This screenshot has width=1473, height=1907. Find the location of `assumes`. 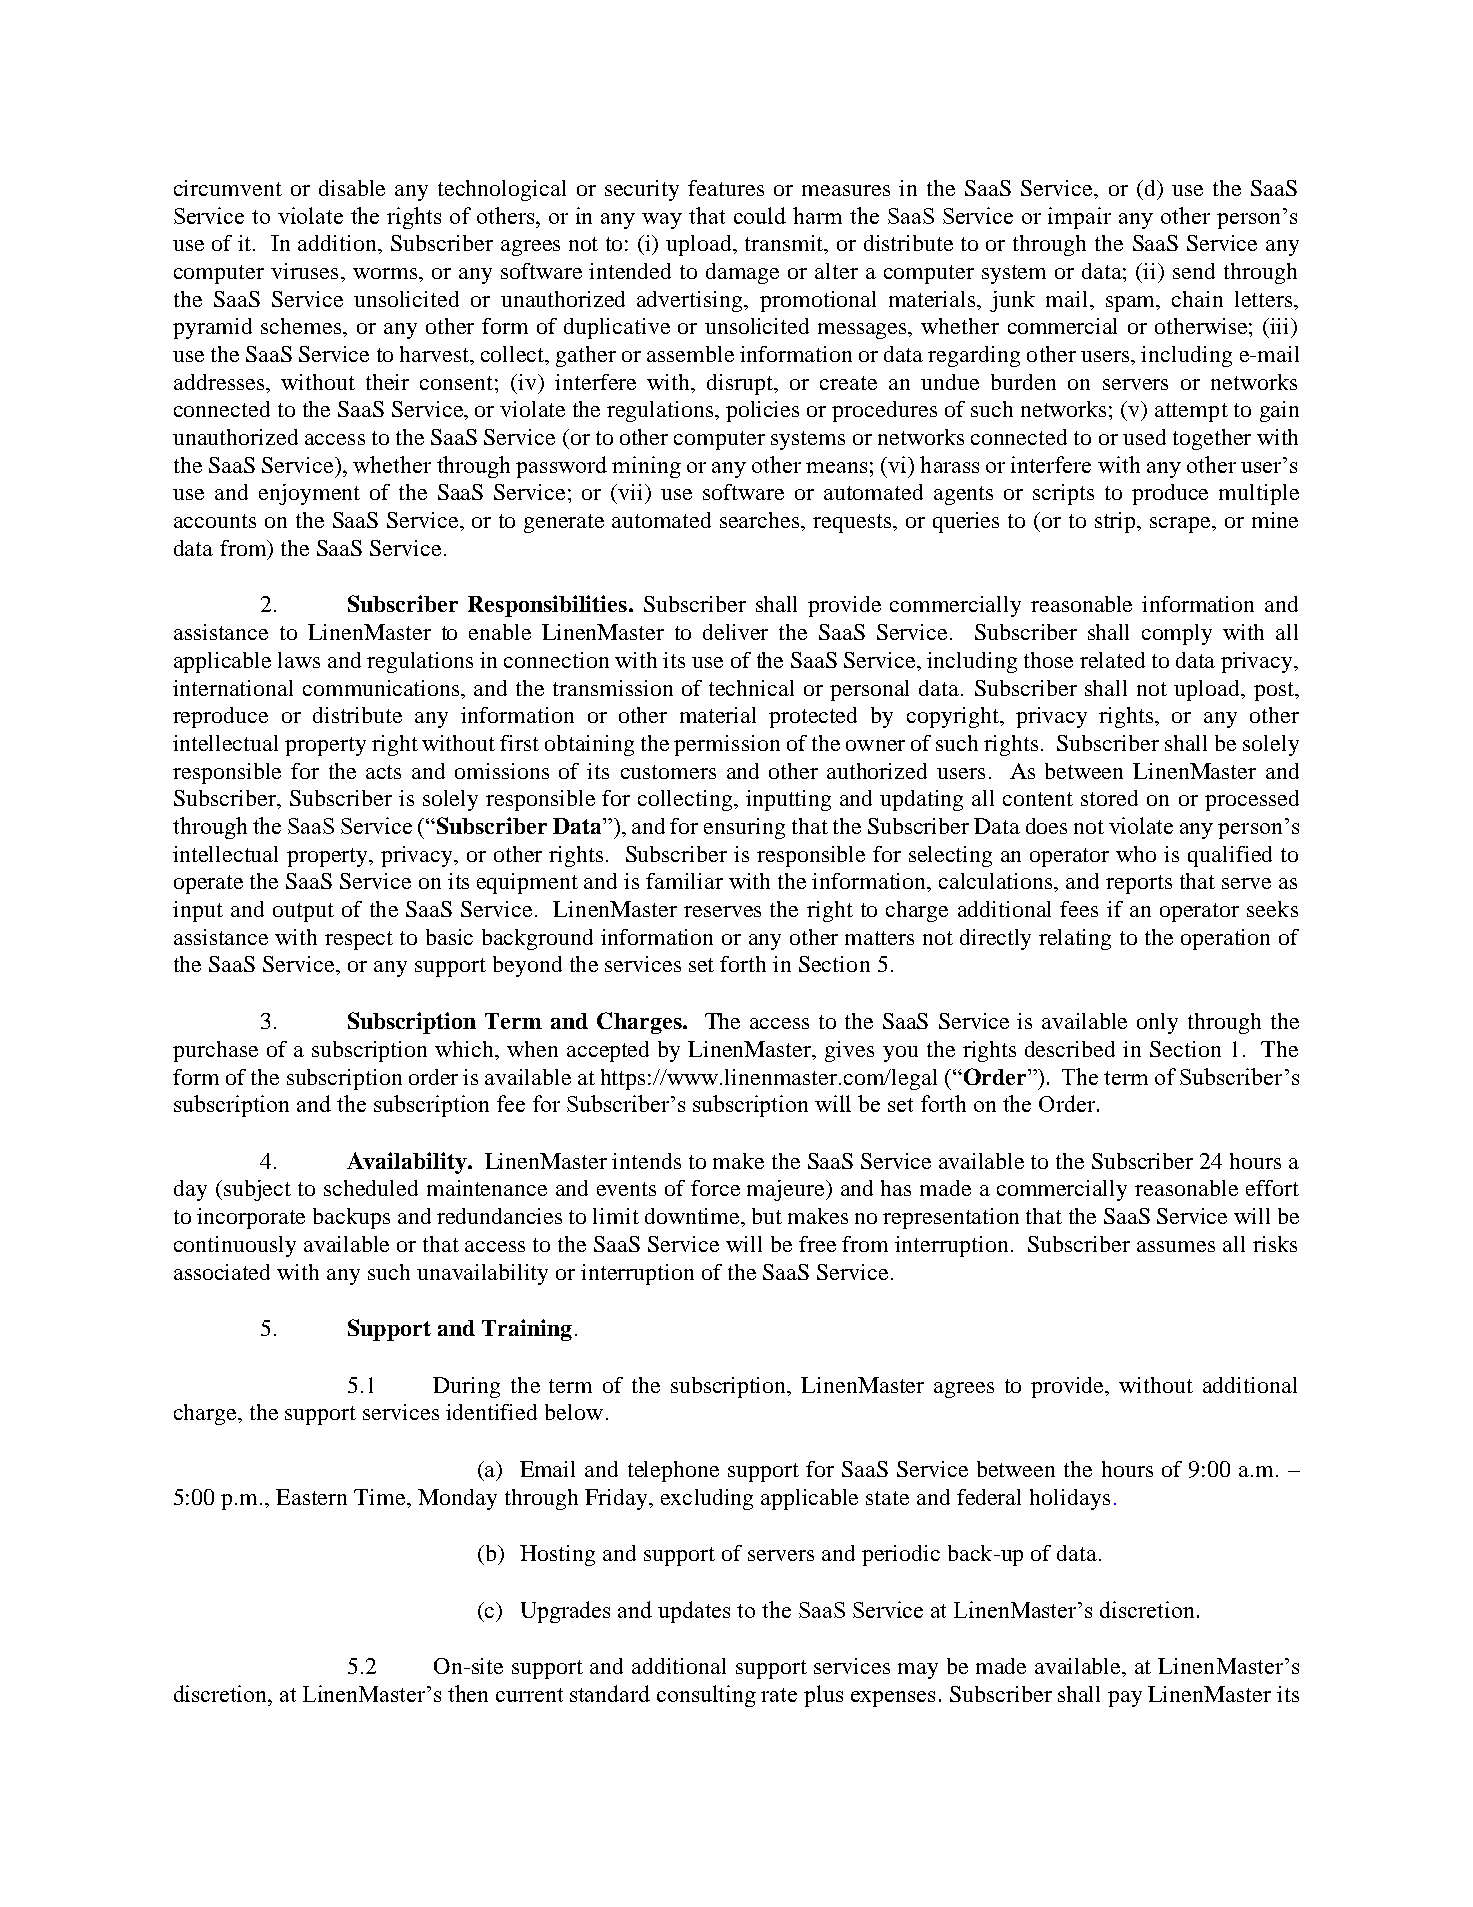

assumes is located at coordinates (1176, 1246).
